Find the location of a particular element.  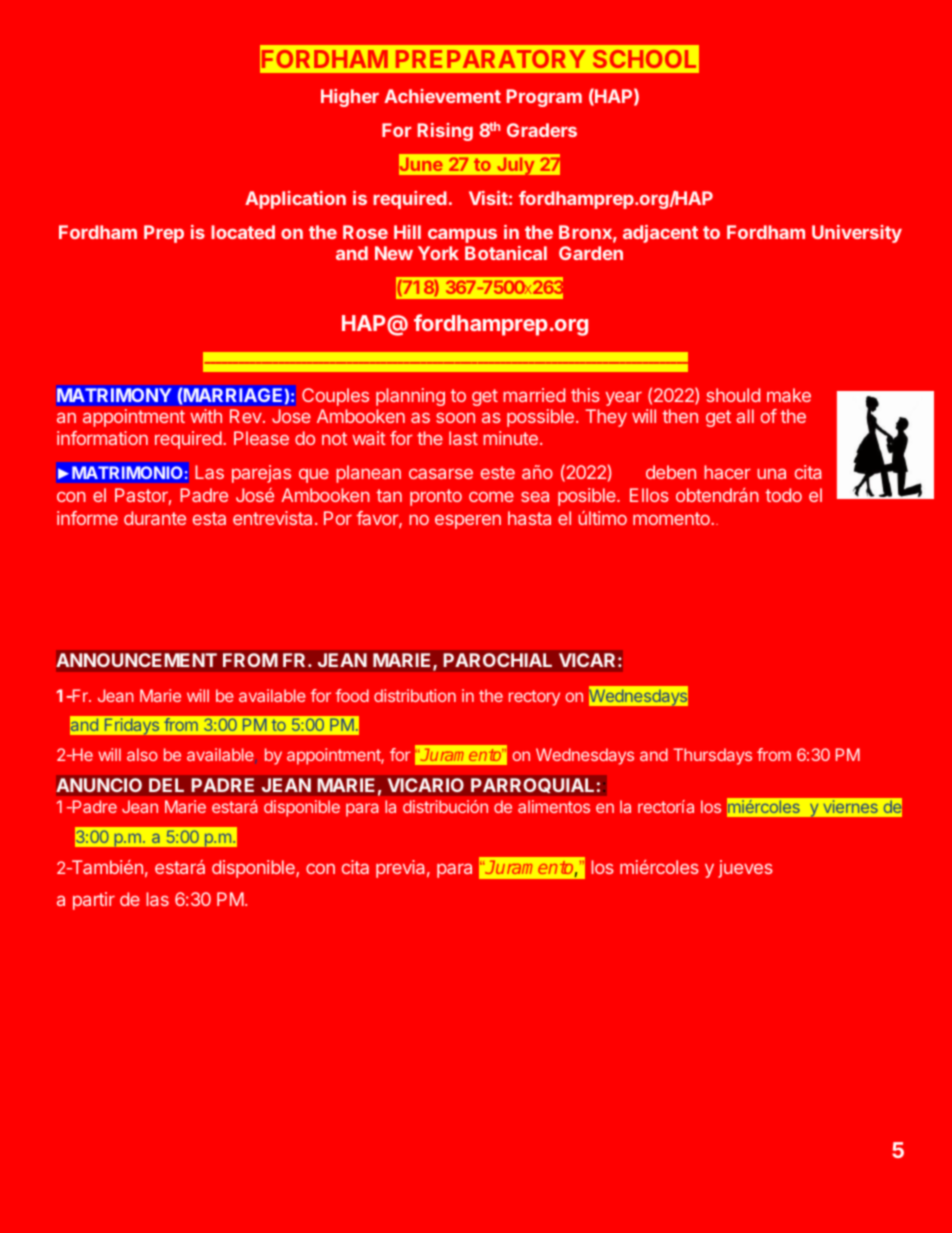

MATRIMONY is located at coordinates (114, 395).
